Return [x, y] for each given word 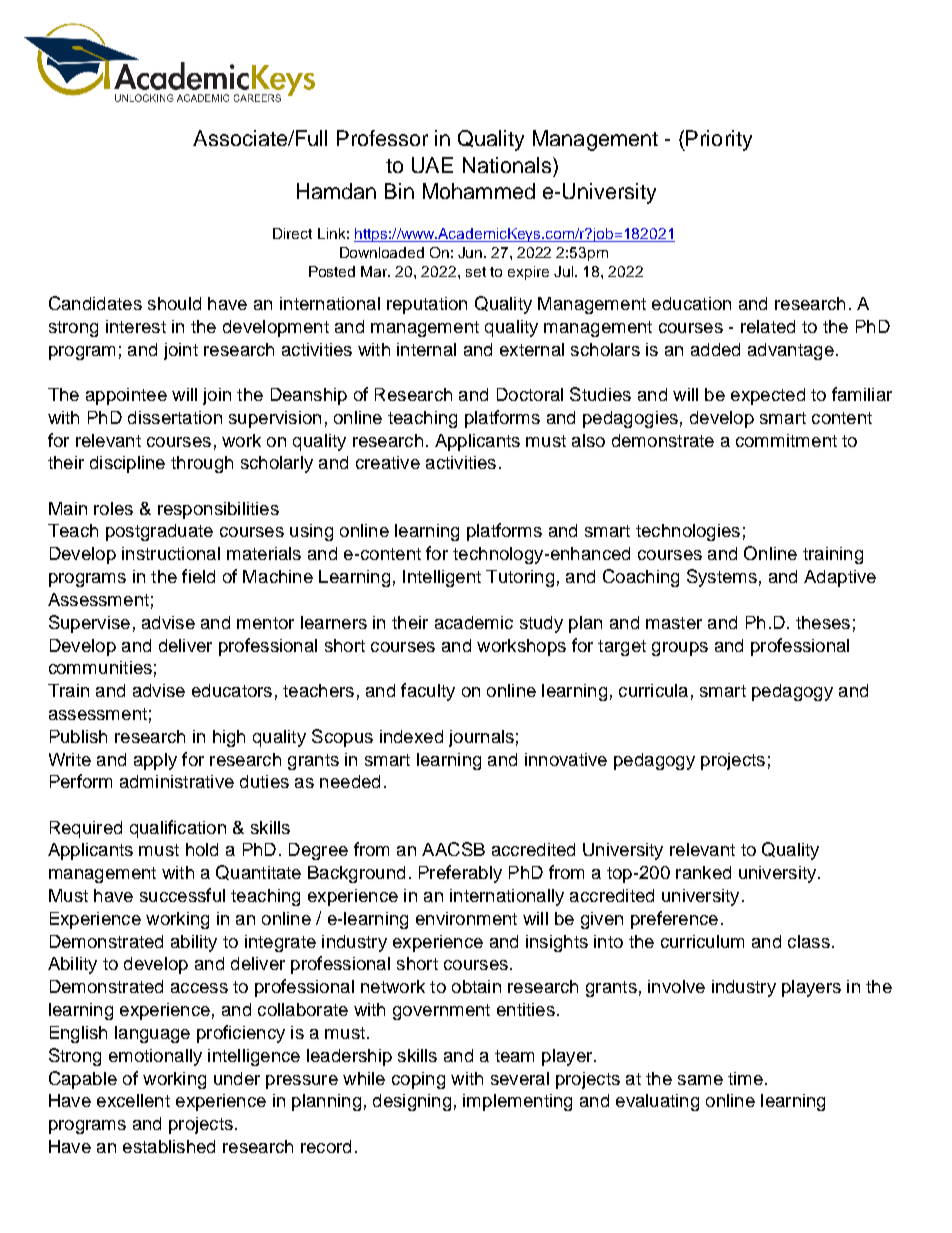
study [541, 624]
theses [823, 622]
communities [100, 667]
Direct [292, 233]
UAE [432, 165]
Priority [718, 140]
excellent [133, 1100]
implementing [517, 1102]
